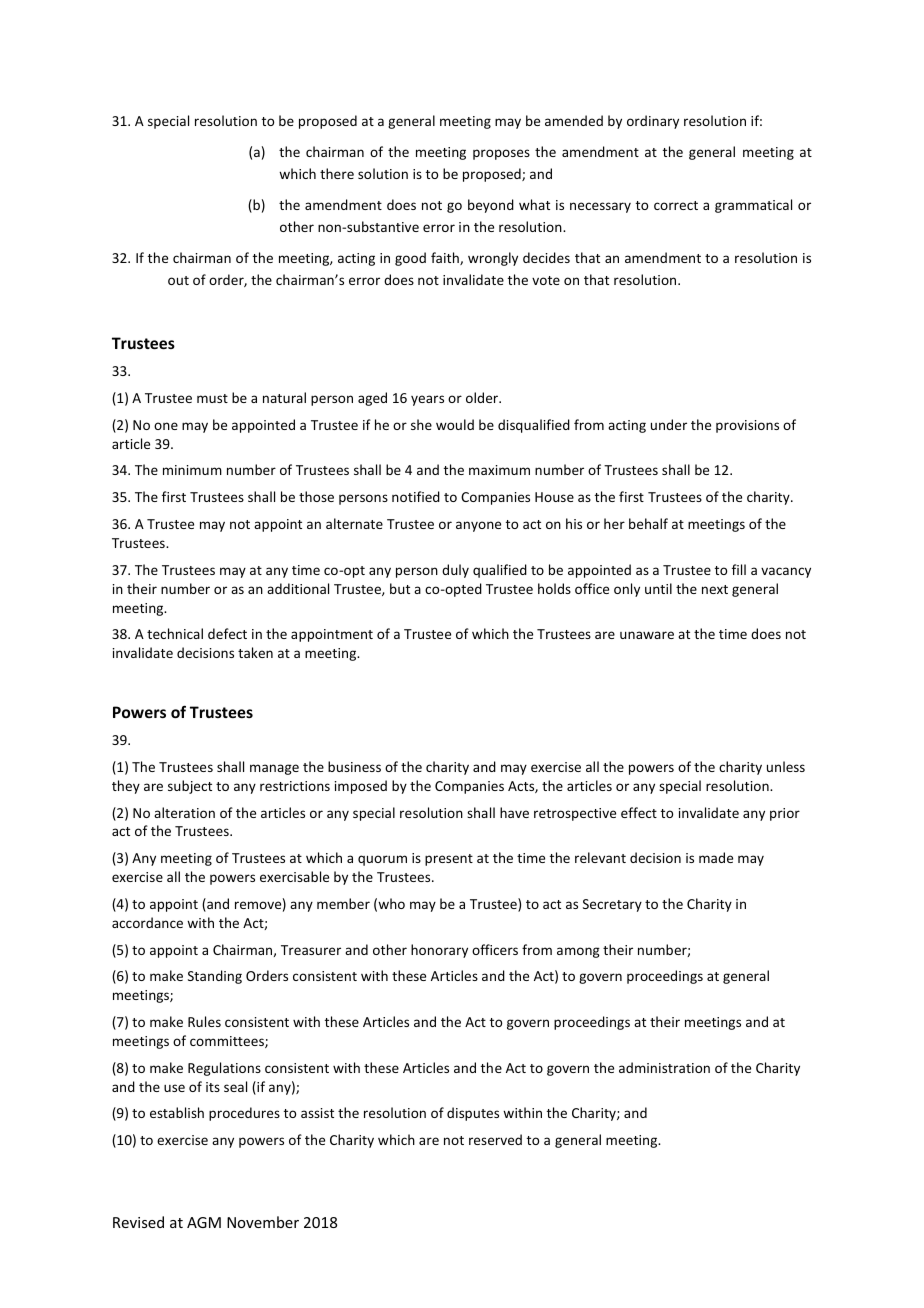  I want to click on would, so click(455, 424).
